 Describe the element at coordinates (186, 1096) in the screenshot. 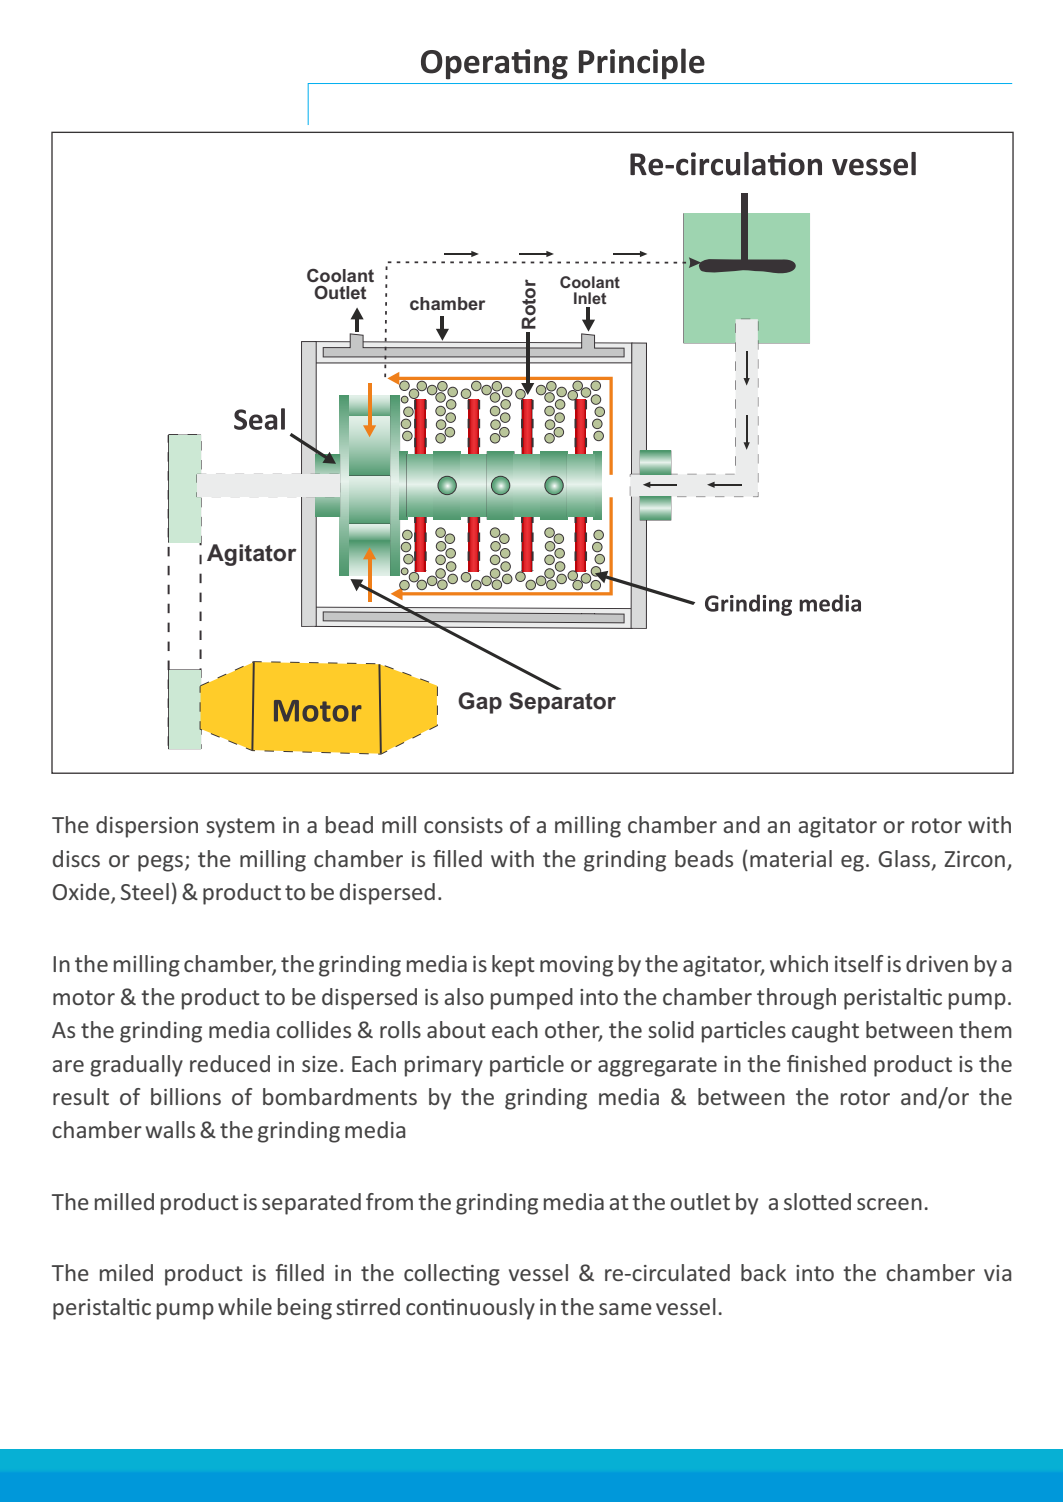

I see `billions` at that location.
